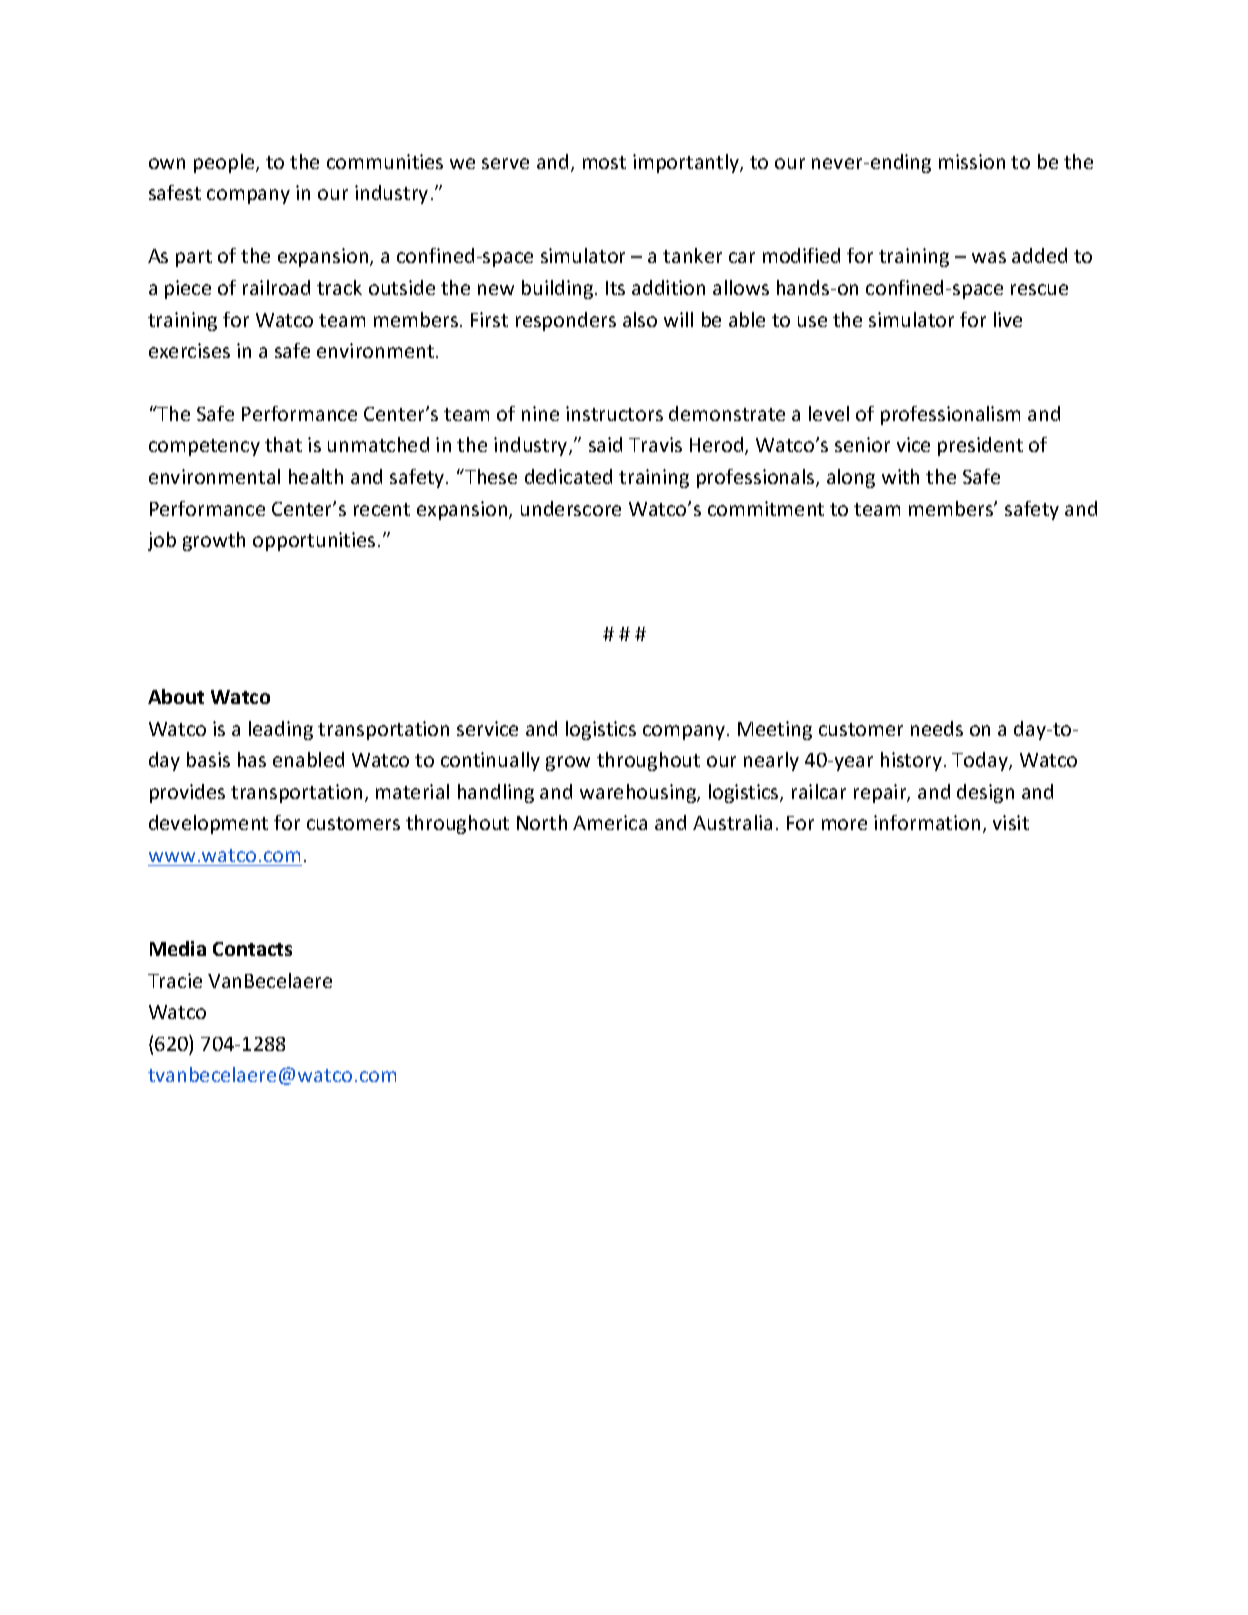 This page has height=1615, width=1248. I want to click on needs, so click(937, 728).
